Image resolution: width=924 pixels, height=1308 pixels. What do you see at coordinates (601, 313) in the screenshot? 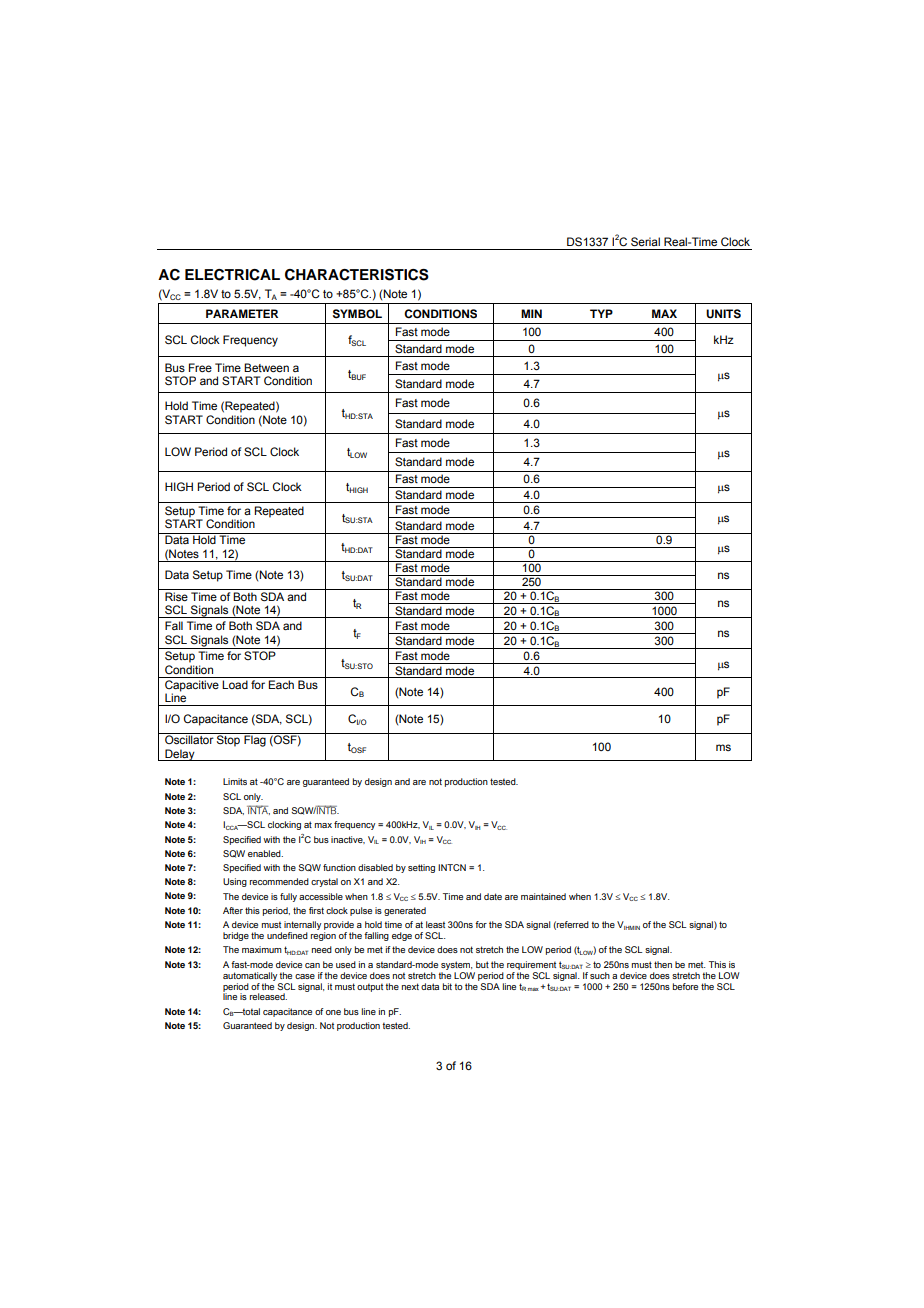
I see `TYP` at bounding box center [601, 313].
